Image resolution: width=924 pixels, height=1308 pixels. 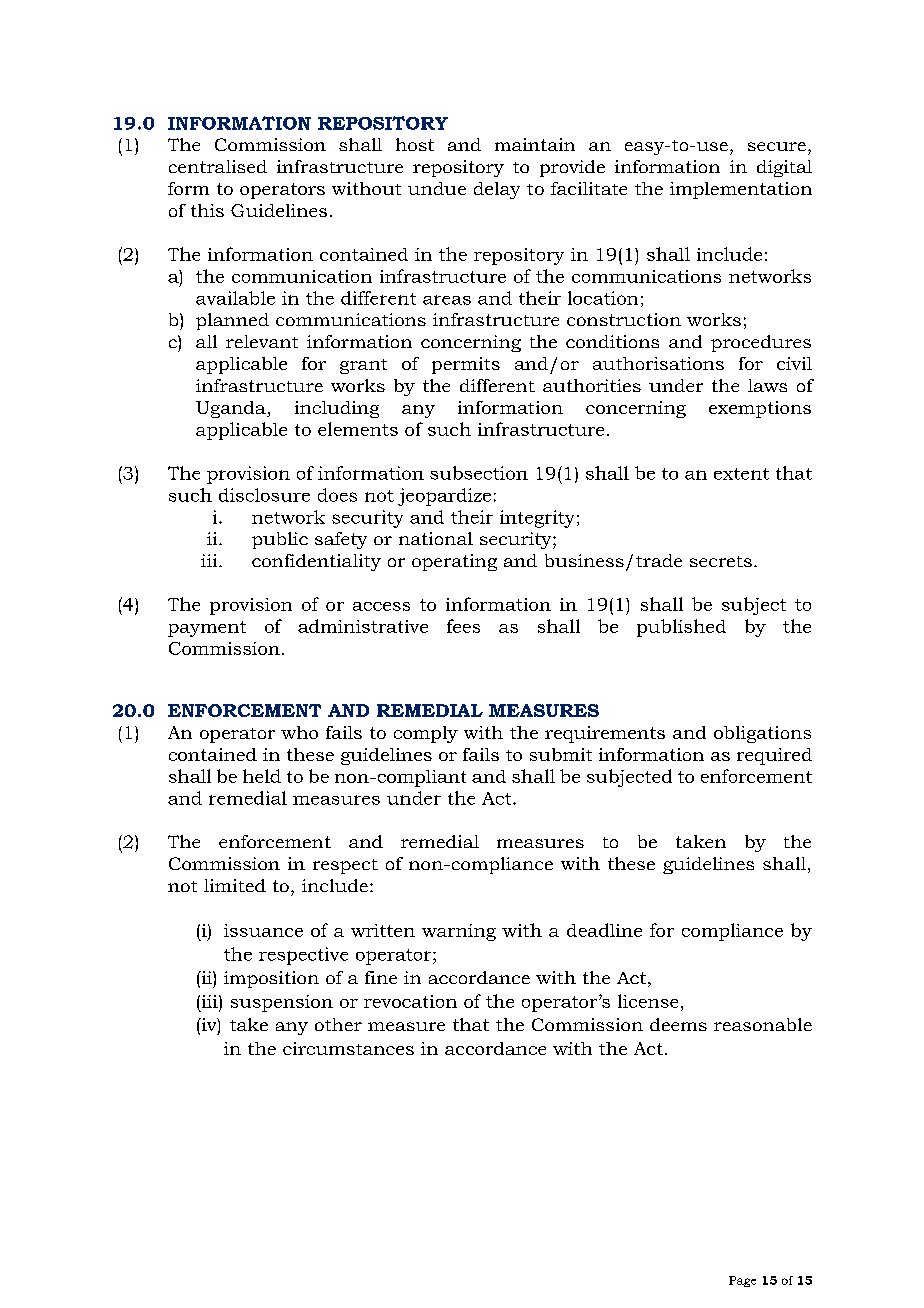 What do you see at coordinates (218, 166) in the screenshot?
I see `centralised` at bounding box center [218, 166].
